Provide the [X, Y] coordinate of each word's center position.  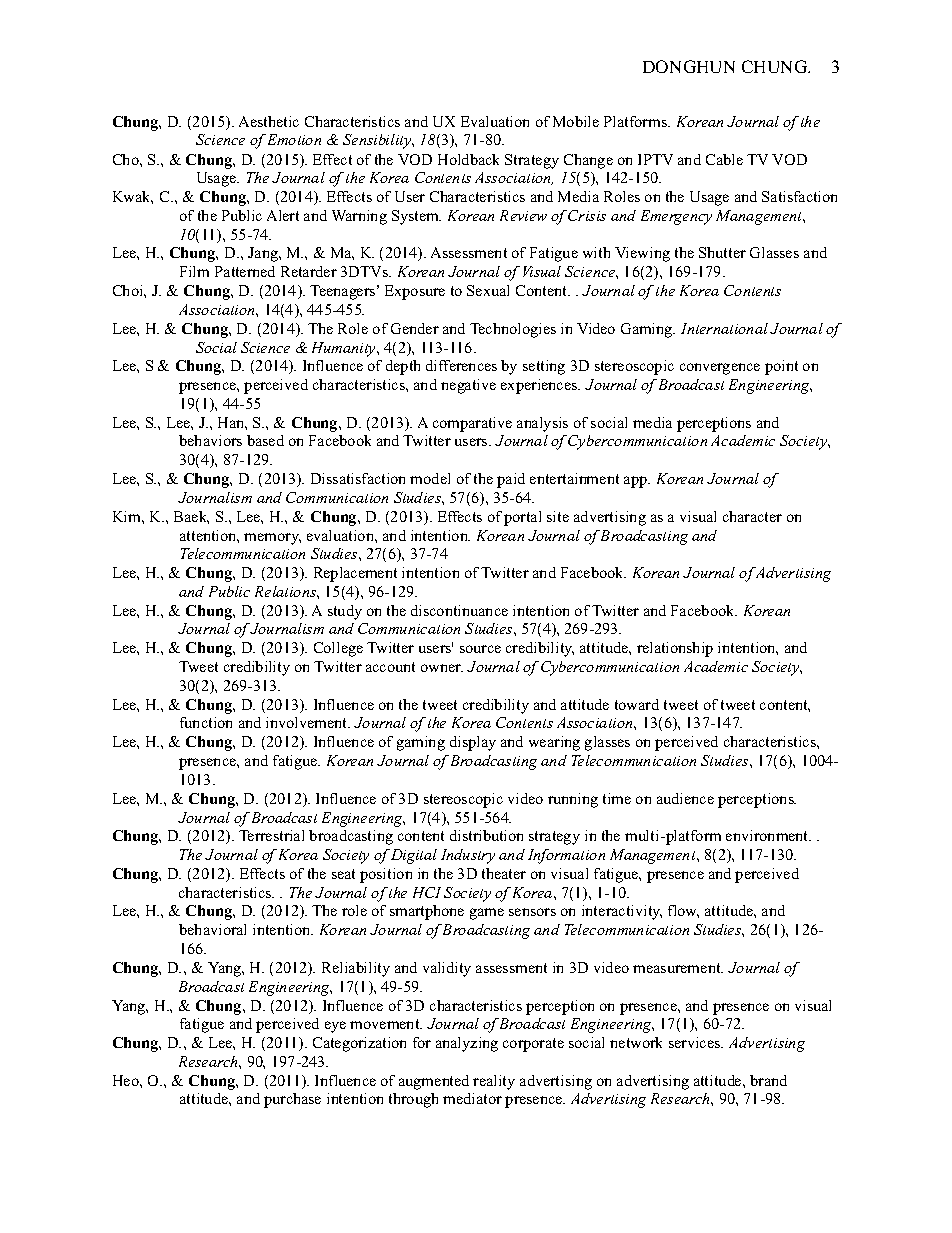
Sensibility [378, 141]
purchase [292, 1100]
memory [272, 539]
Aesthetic [269, 121]
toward [637, 704]
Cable [724, 159]
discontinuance [459, 610]
